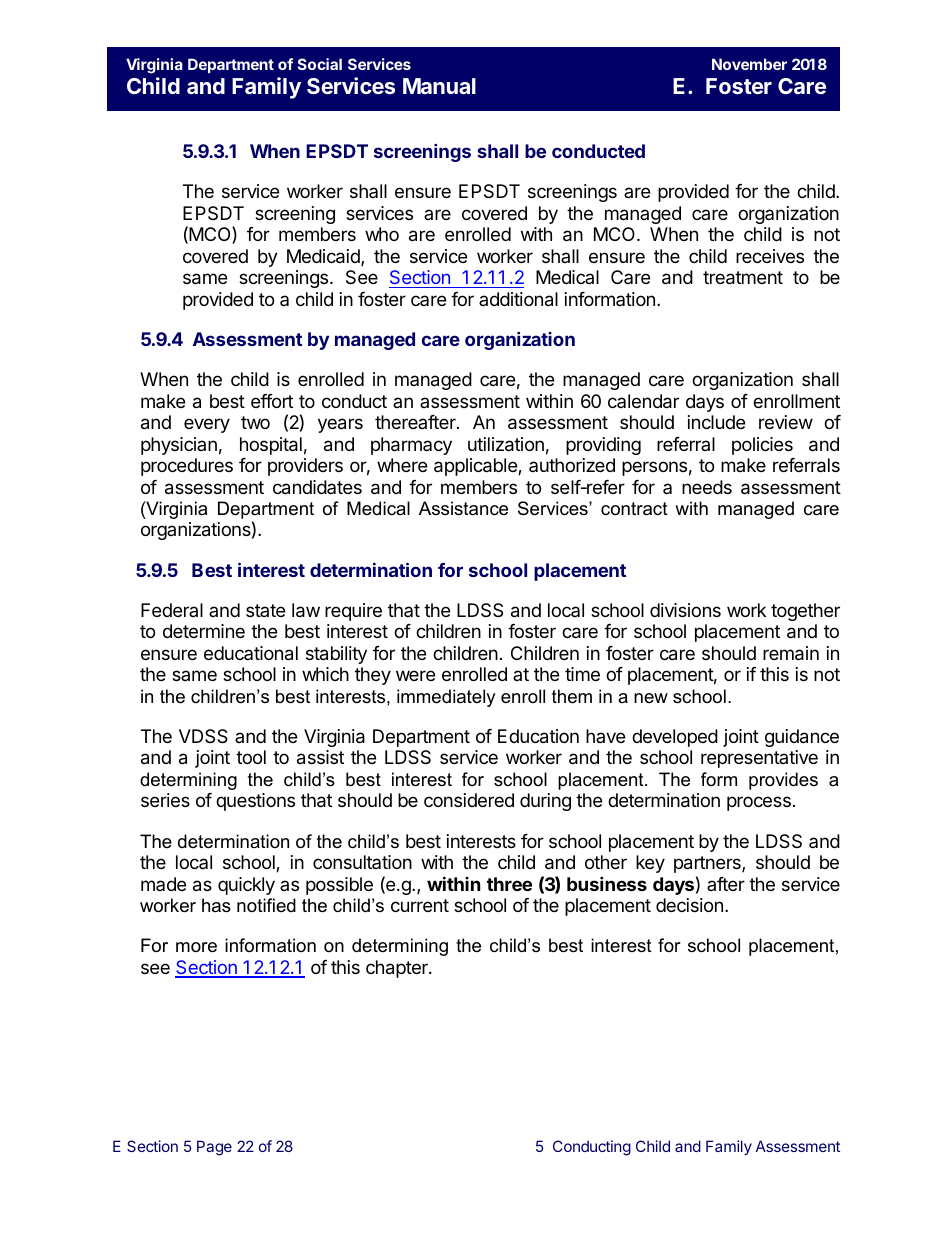 This page has width=952, height=1233. Describe the element at coordinates (759, 759) in the page. I see `representative` at that location.
